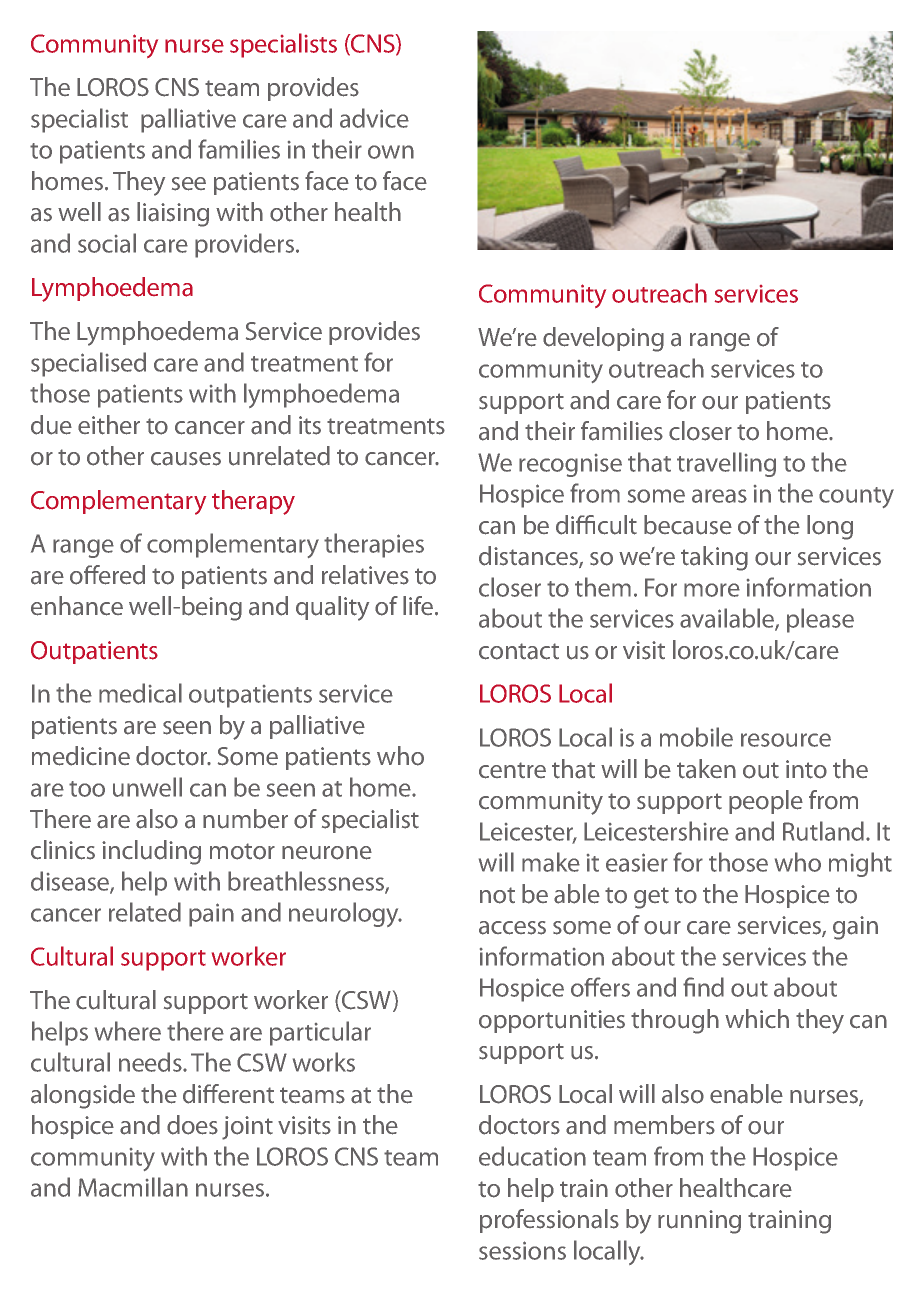 The height and width of the screenshot is (1311, 924). I want to click on travelling, so click(726, 464).
